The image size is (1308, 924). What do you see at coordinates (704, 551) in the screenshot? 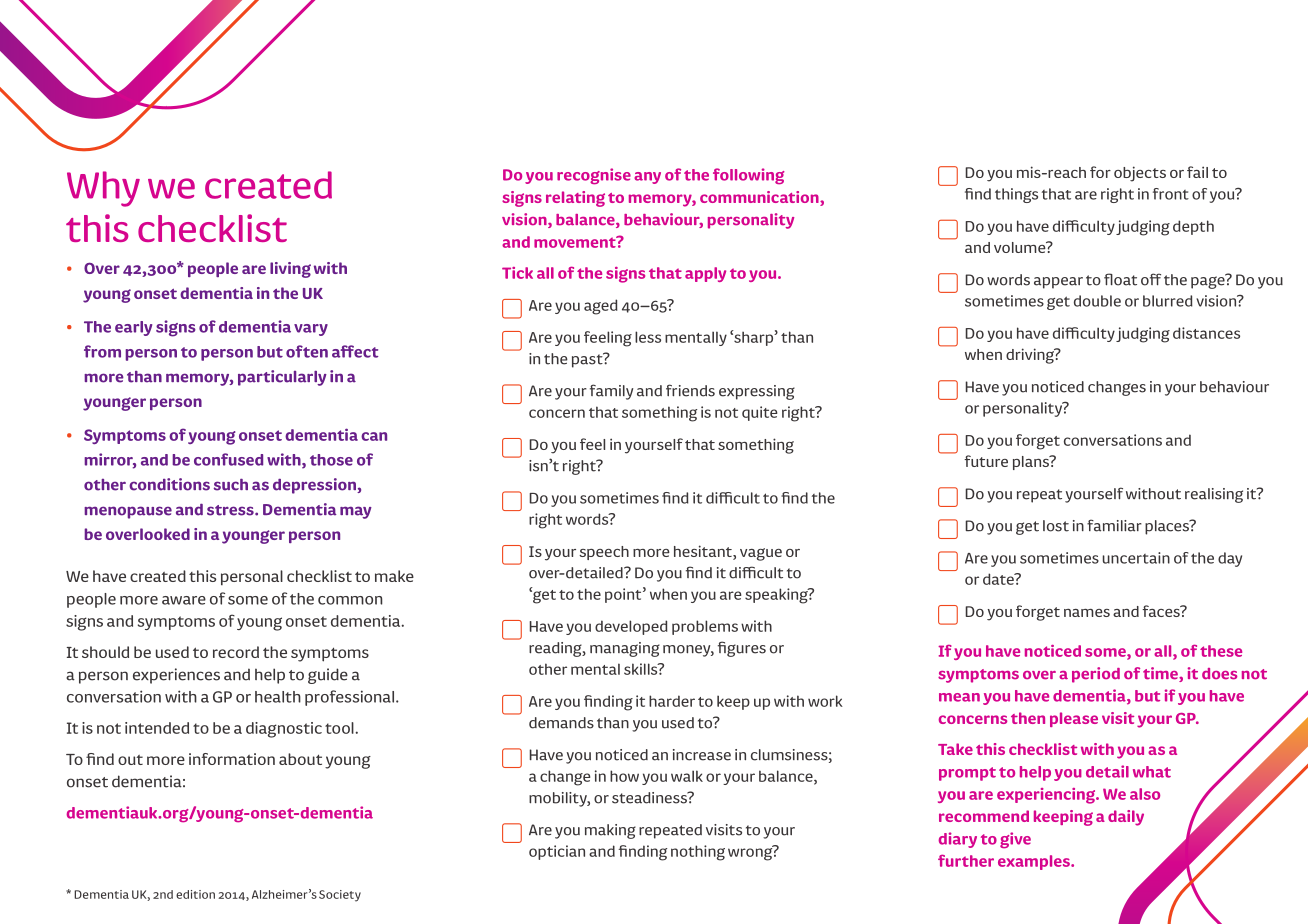
I see `hesitant` at bounding box center [704, 551].
